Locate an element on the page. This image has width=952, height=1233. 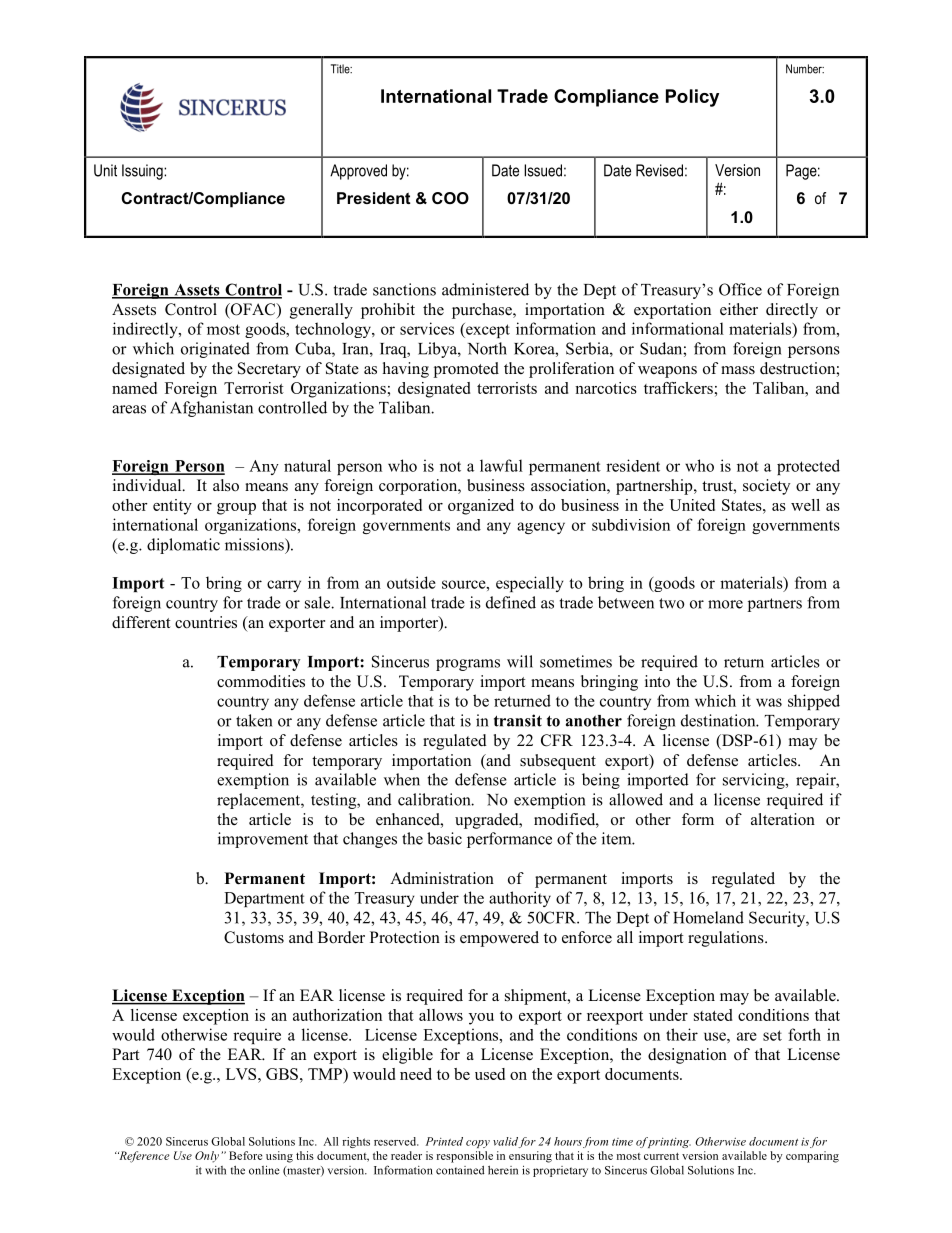
Only is located at coordinates (207, 1157).
